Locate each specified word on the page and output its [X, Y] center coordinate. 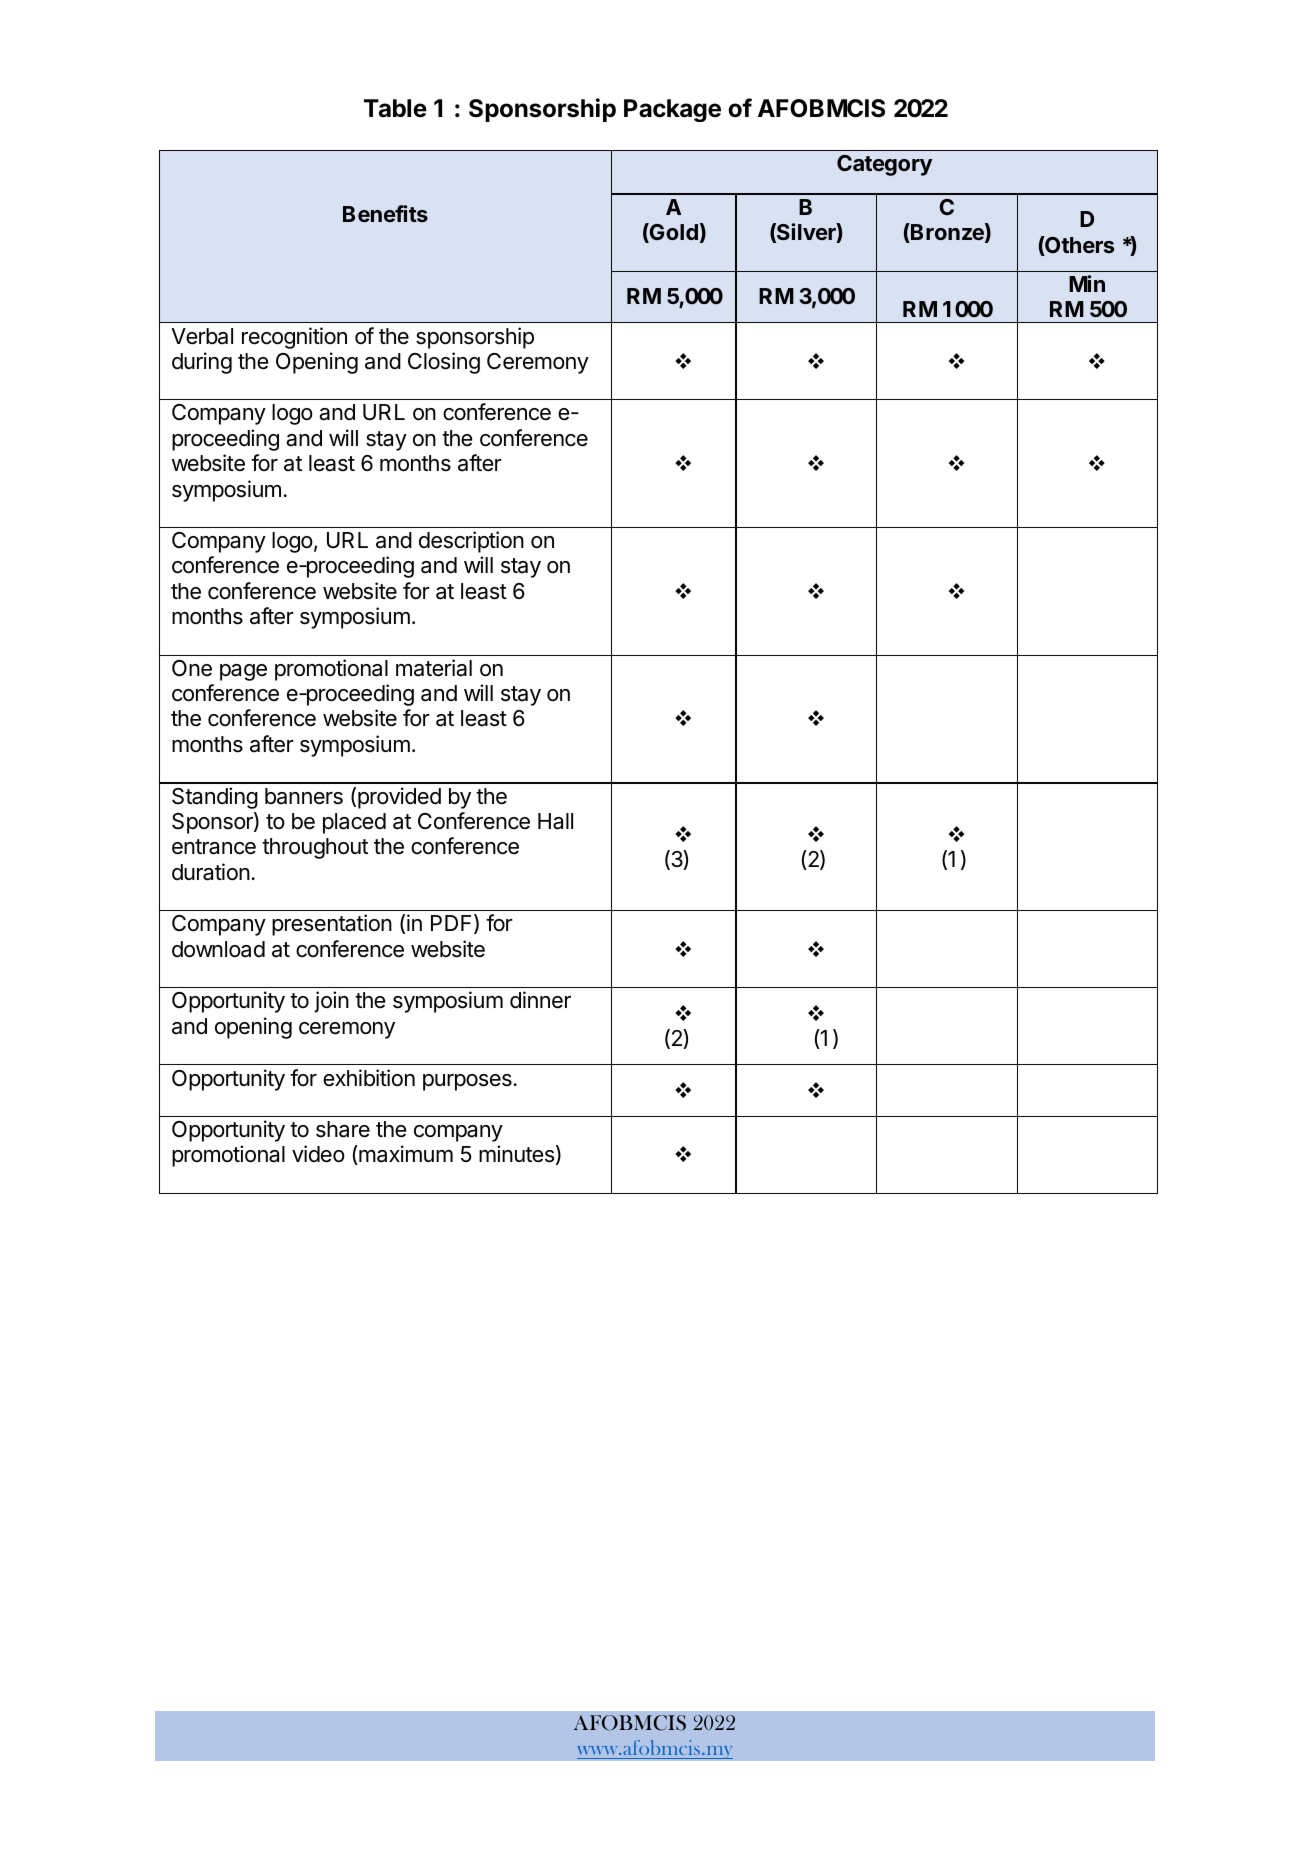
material [434, 668]
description [471, 542]
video [318, 1154]
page [243, 672]
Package [672, 110]
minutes [516, 1154]
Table [395, 108]
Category [884, 165]
